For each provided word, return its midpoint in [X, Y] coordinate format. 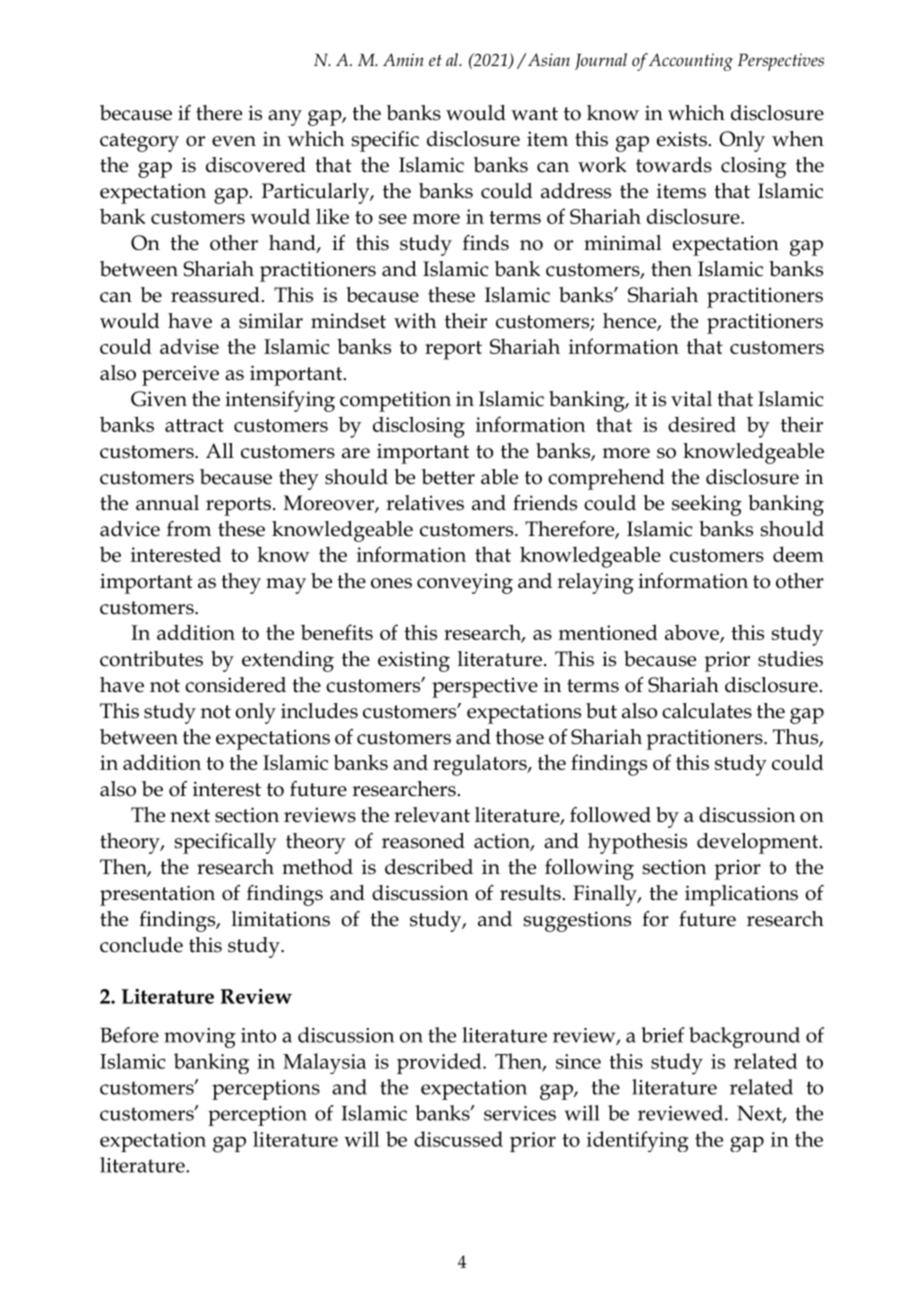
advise [189, 346]
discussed [458, 1139]
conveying [465, 583]
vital [691, 399]
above [693, 634]
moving [200, 1038]
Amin [403, 59]
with [415, 321]
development [759, 843]
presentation [157, 895]
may [286, 586]
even [234, 141]
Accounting [691, 62]
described [429, 867]
